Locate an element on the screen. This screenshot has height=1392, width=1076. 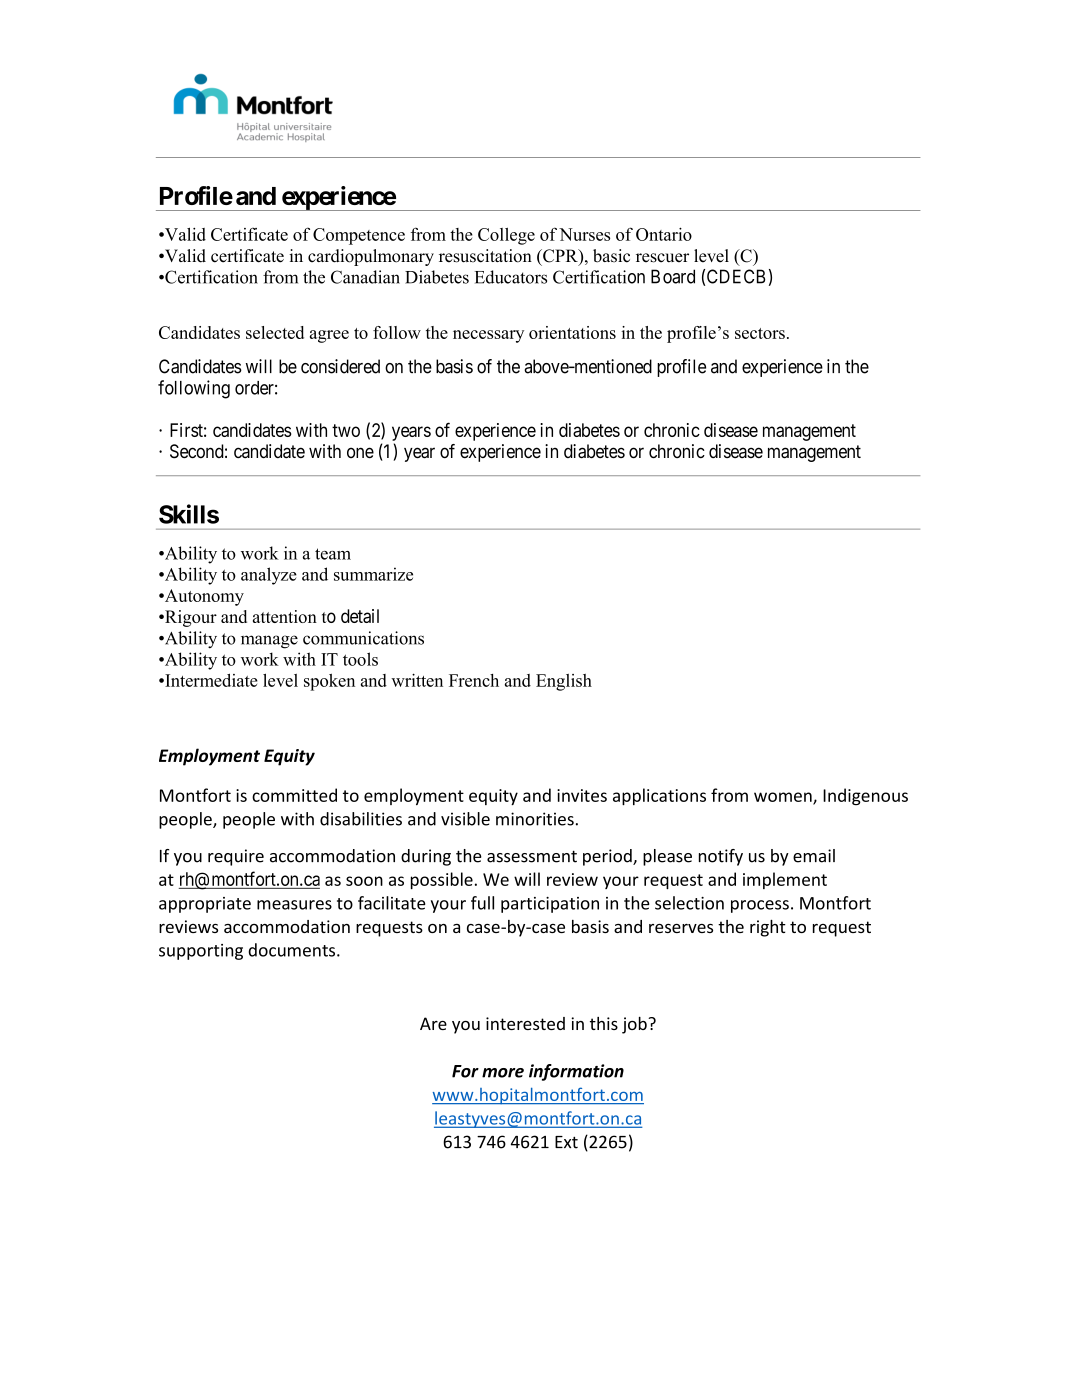
women is located at coordinates (784, 798).
